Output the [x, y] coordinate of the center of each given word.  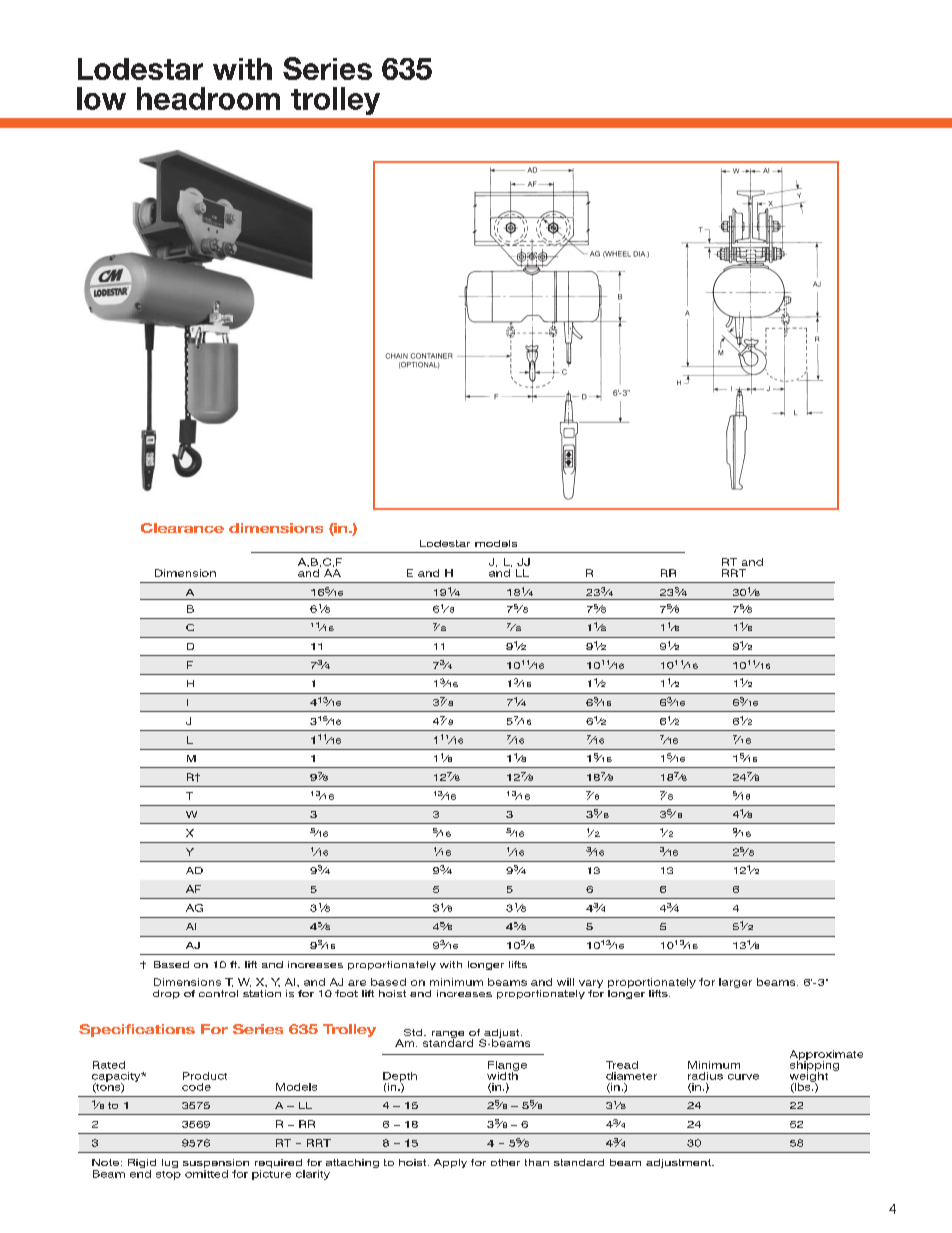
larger [735, 983]
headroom [208, 98]
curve [743, 1077]
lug [170, 1163]
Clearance [182, 528]
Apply [450, 1163]
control [218, 993]
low [101, 98]
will [565, 982]
